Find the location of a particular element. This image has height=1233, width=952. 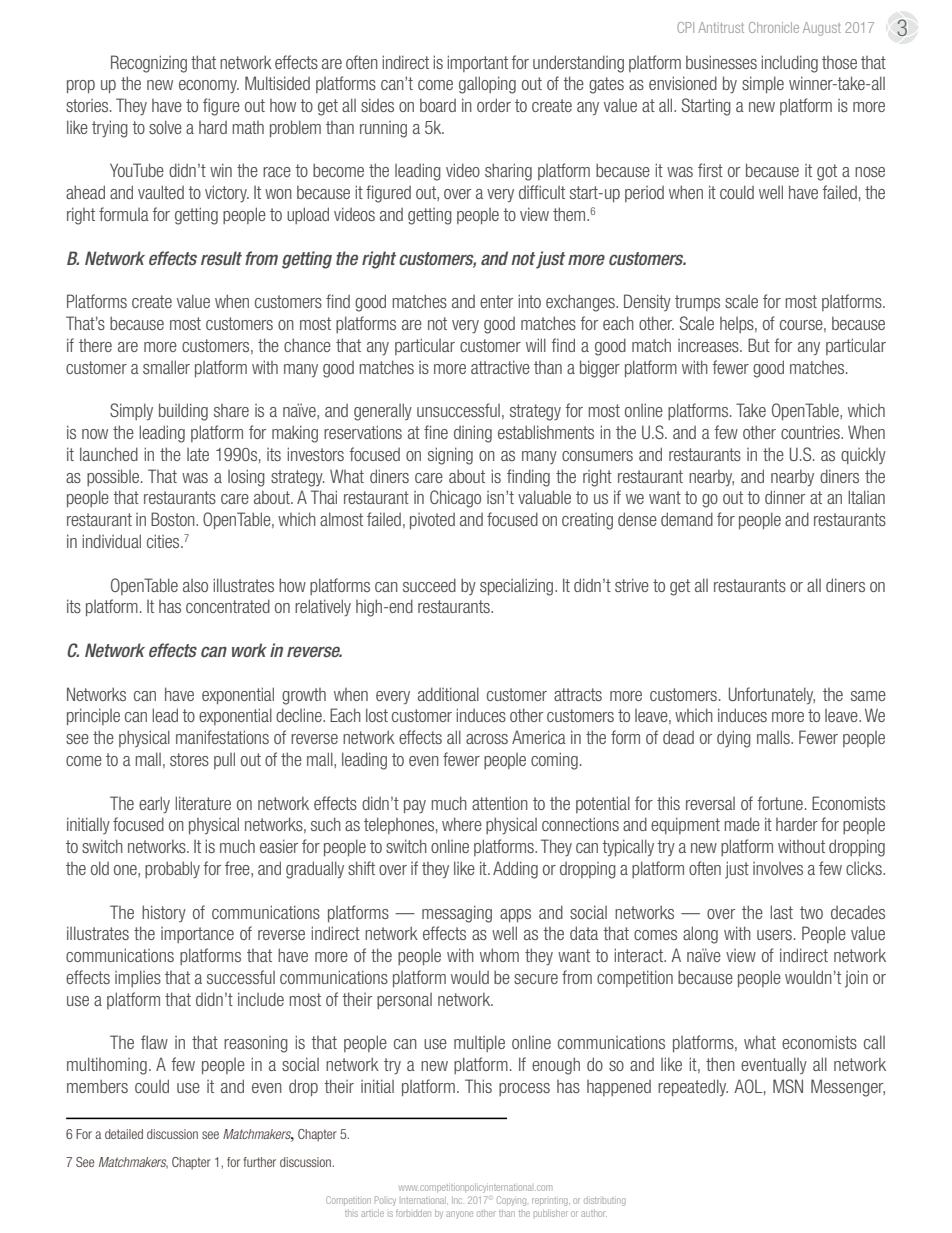

history is located at coordinates (164, 913).
